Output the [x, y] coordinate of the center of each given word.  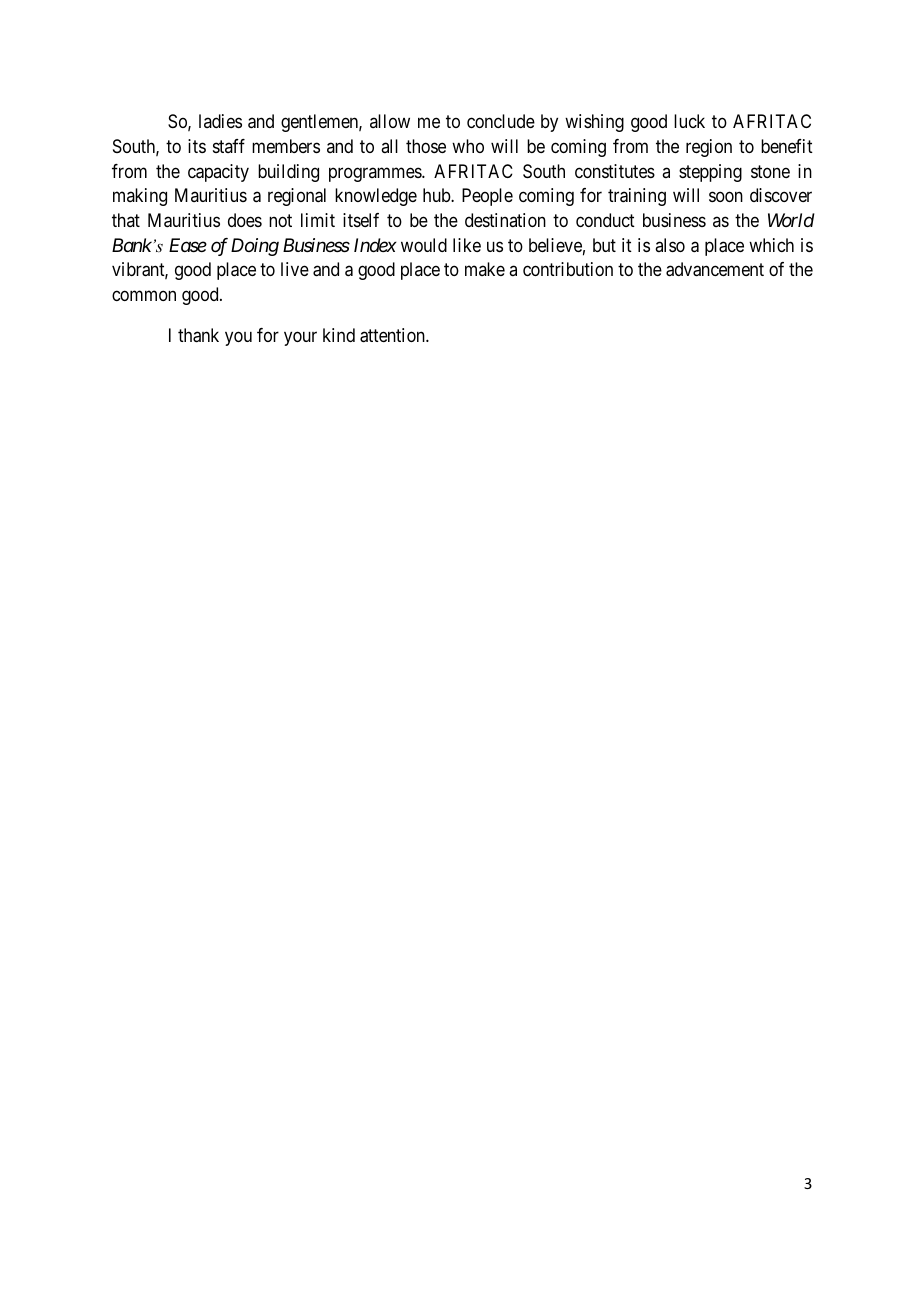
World [791, 220]
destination [505, 220]
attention [393, 335]
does [245, 220]
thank [198, 335]
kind [339, 335]
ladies [220, 121]
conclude [501, 121]
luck [689, 121]
